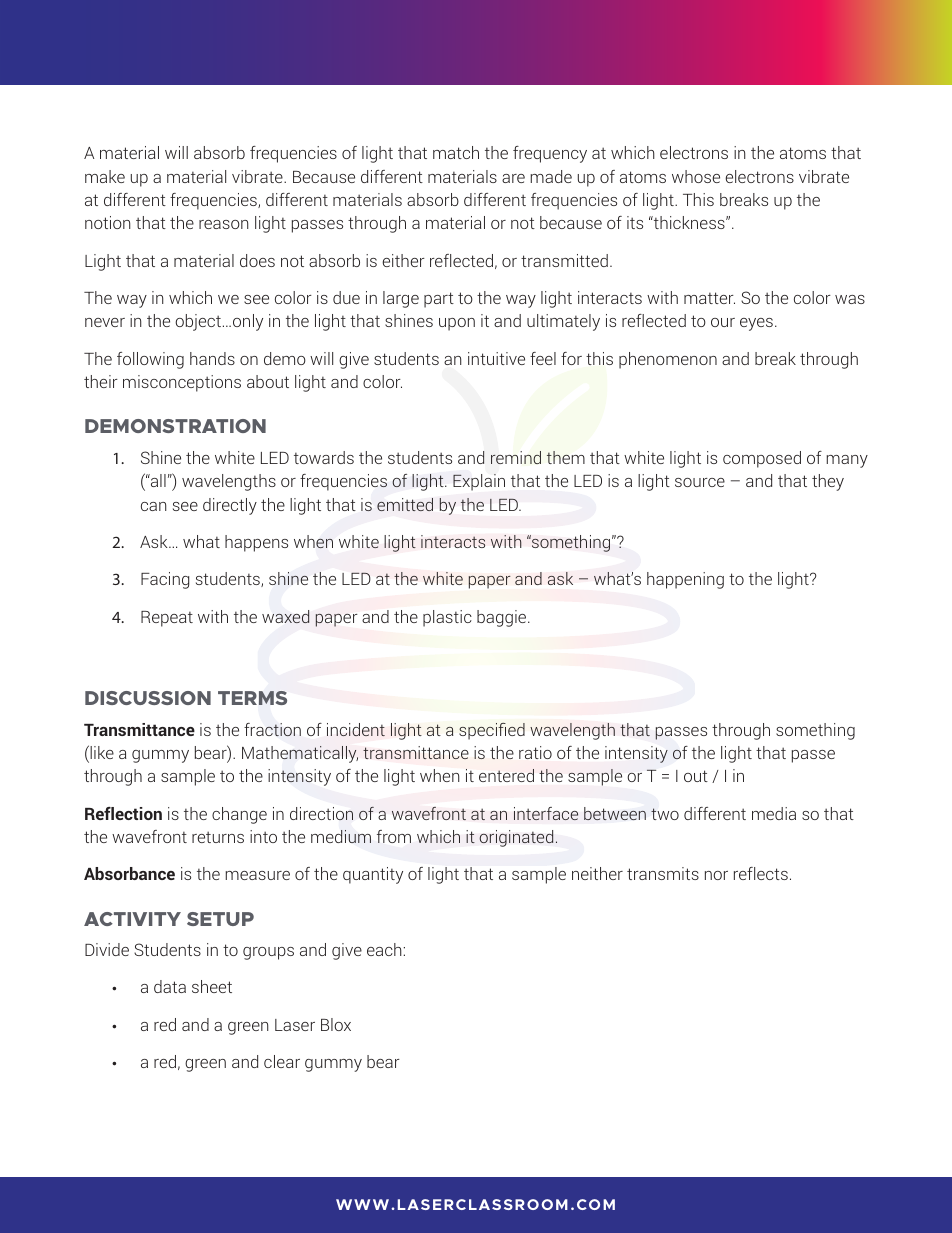  What do you see at coordinates (761, 873) in the screenshot?
I see `reflects` at bounding box center [761, 873].
